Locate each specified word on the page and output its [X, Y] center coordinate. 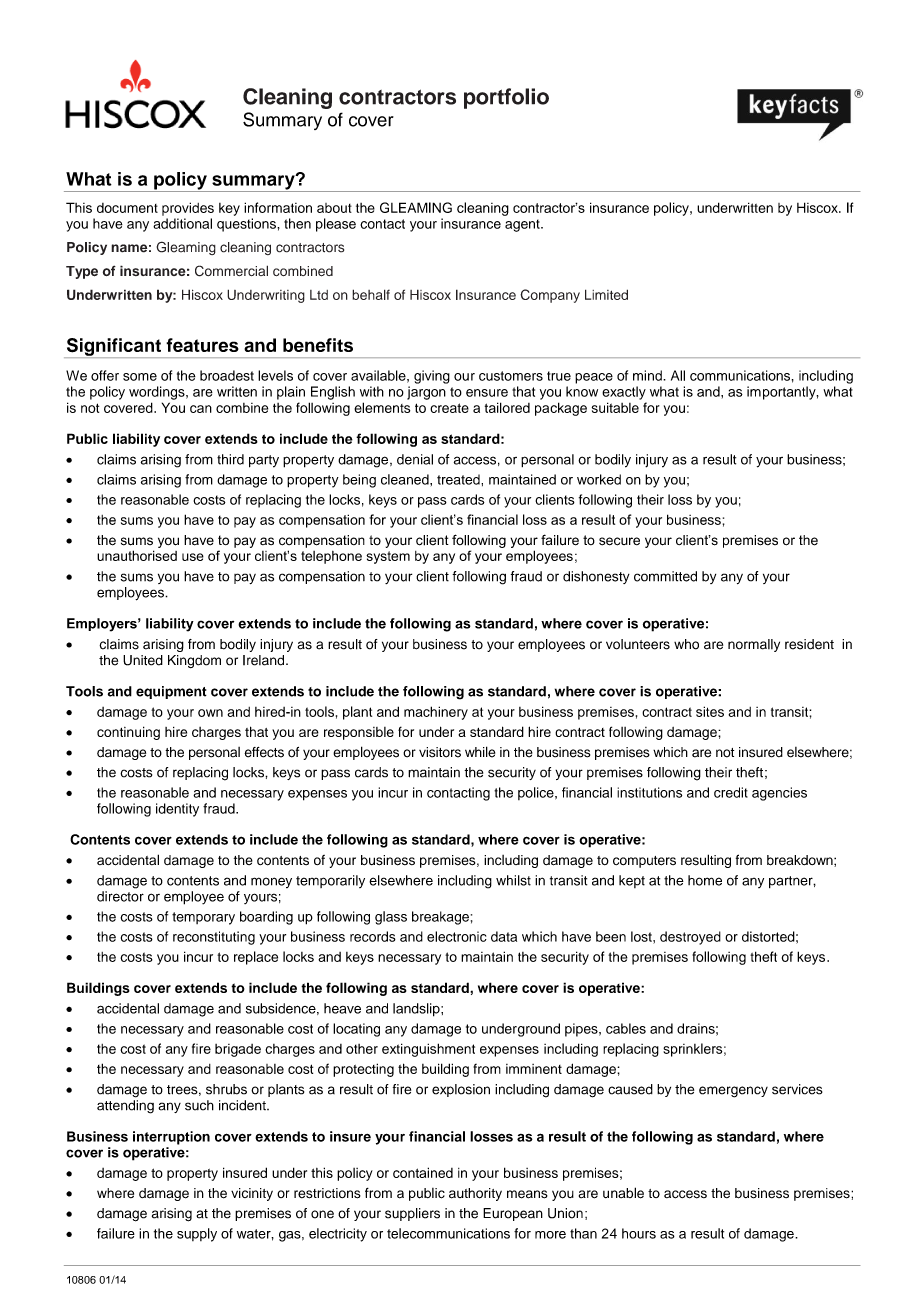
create [449, 408]
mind [648, 375]
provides [188, 209]
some [140, 377]
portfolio [506, 98]
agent [523, 225]
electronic [457, 936]
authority [475, 1194]
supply [197, 1235]
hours [639, 1233]
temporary [203, 918]
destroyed [690, 938]
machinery [436, 713]
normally [754, 645]
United [143, 660]
